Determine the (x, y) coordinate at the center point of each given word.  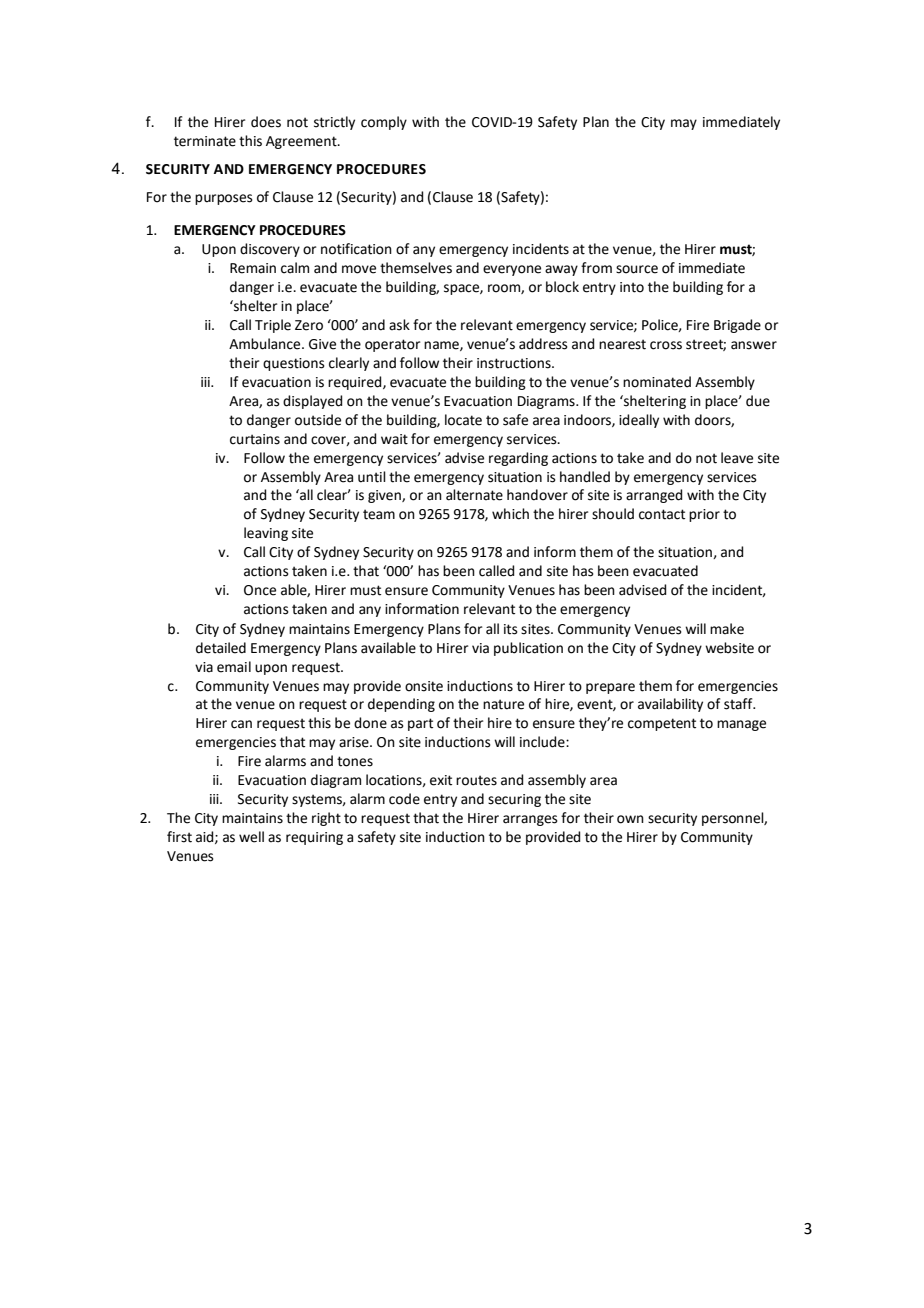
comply (384, 123)
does (266, 122)
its (511, 629)
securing (514, 800)
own (630, 819)
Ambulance (266, 344)
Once (260, 590)
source (637, 269)
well (251, 837)
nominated (657, 382)
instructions (515, 363)
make (727, 629)
